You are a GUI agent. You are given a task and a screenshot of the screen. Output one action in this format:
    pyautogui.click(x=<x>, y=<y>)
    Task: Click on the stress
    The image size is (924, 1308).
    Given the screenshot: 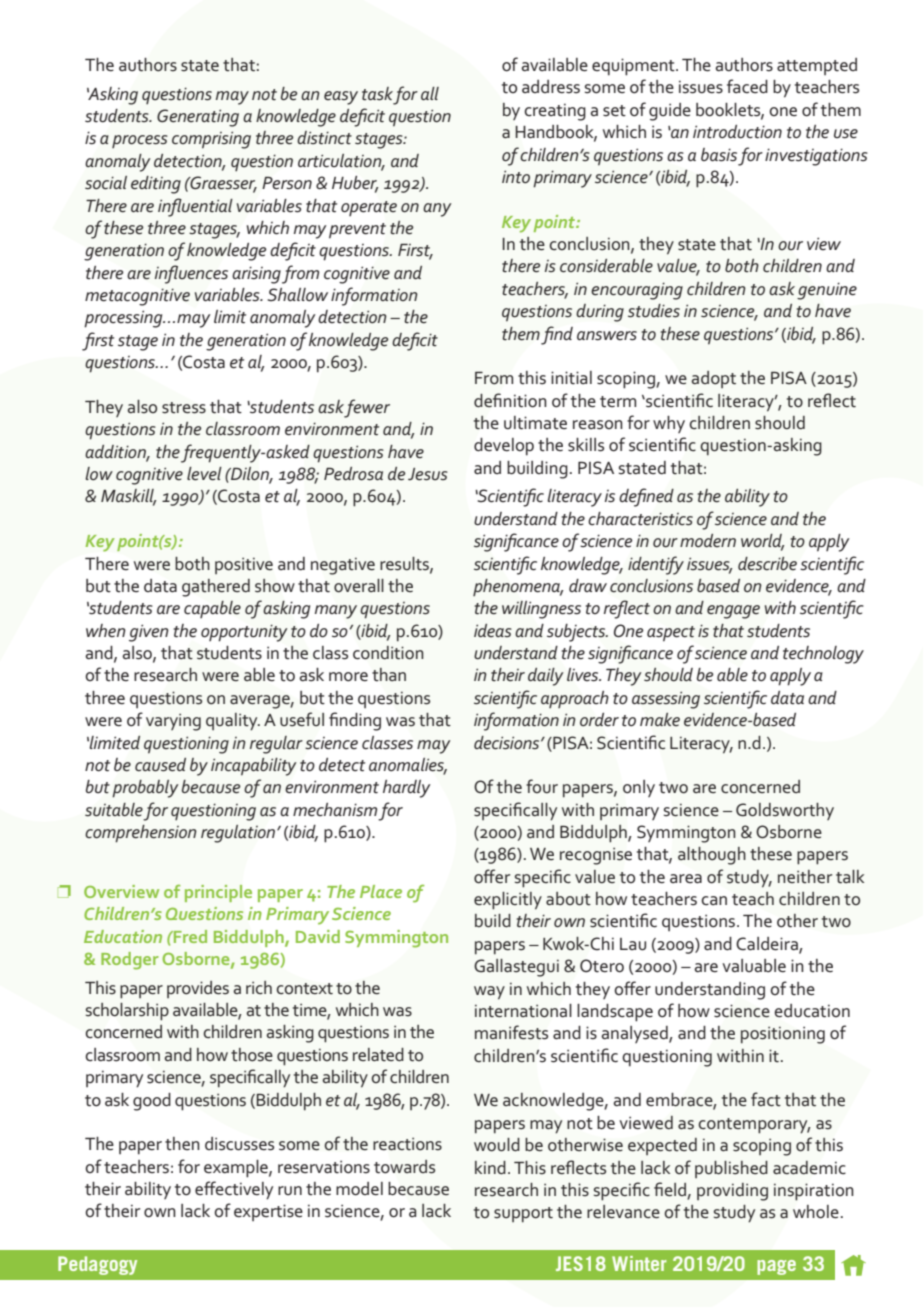 What is the action you would take?
    pyautogui.click(x=184, y=408)
